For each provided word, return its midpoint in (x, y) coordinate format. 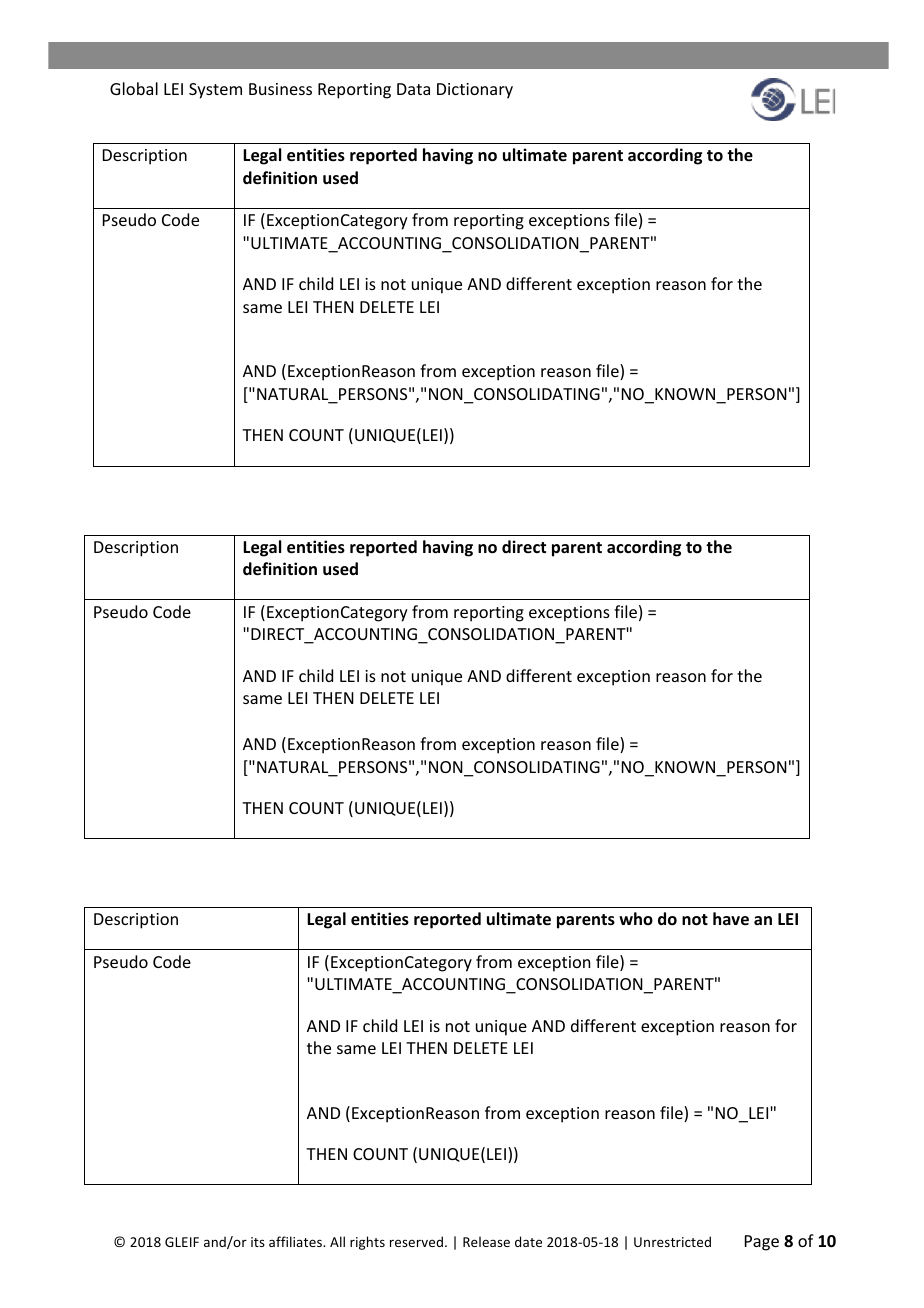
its (258, 1242)
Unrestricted (672, 1241)
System (215, 91)
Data (413, 89)
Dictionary (475, 91)
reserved (416, 1241)
